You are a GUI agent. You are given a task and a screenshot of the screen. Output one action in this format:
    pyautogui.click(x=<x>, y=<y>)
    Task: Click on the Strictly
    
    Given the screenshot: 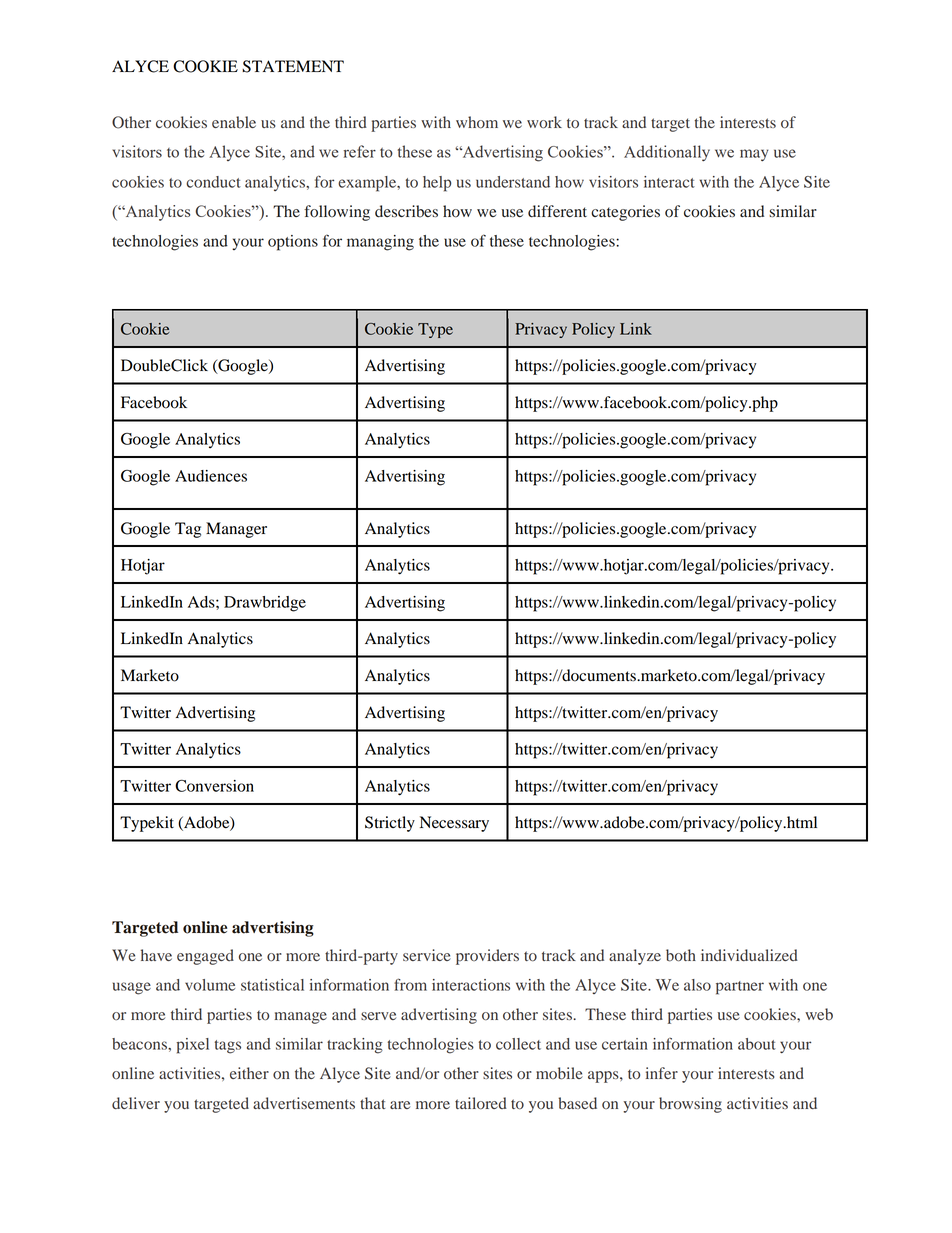 What is the action you would take?
    pyautogui.click(x=390, y=824)
